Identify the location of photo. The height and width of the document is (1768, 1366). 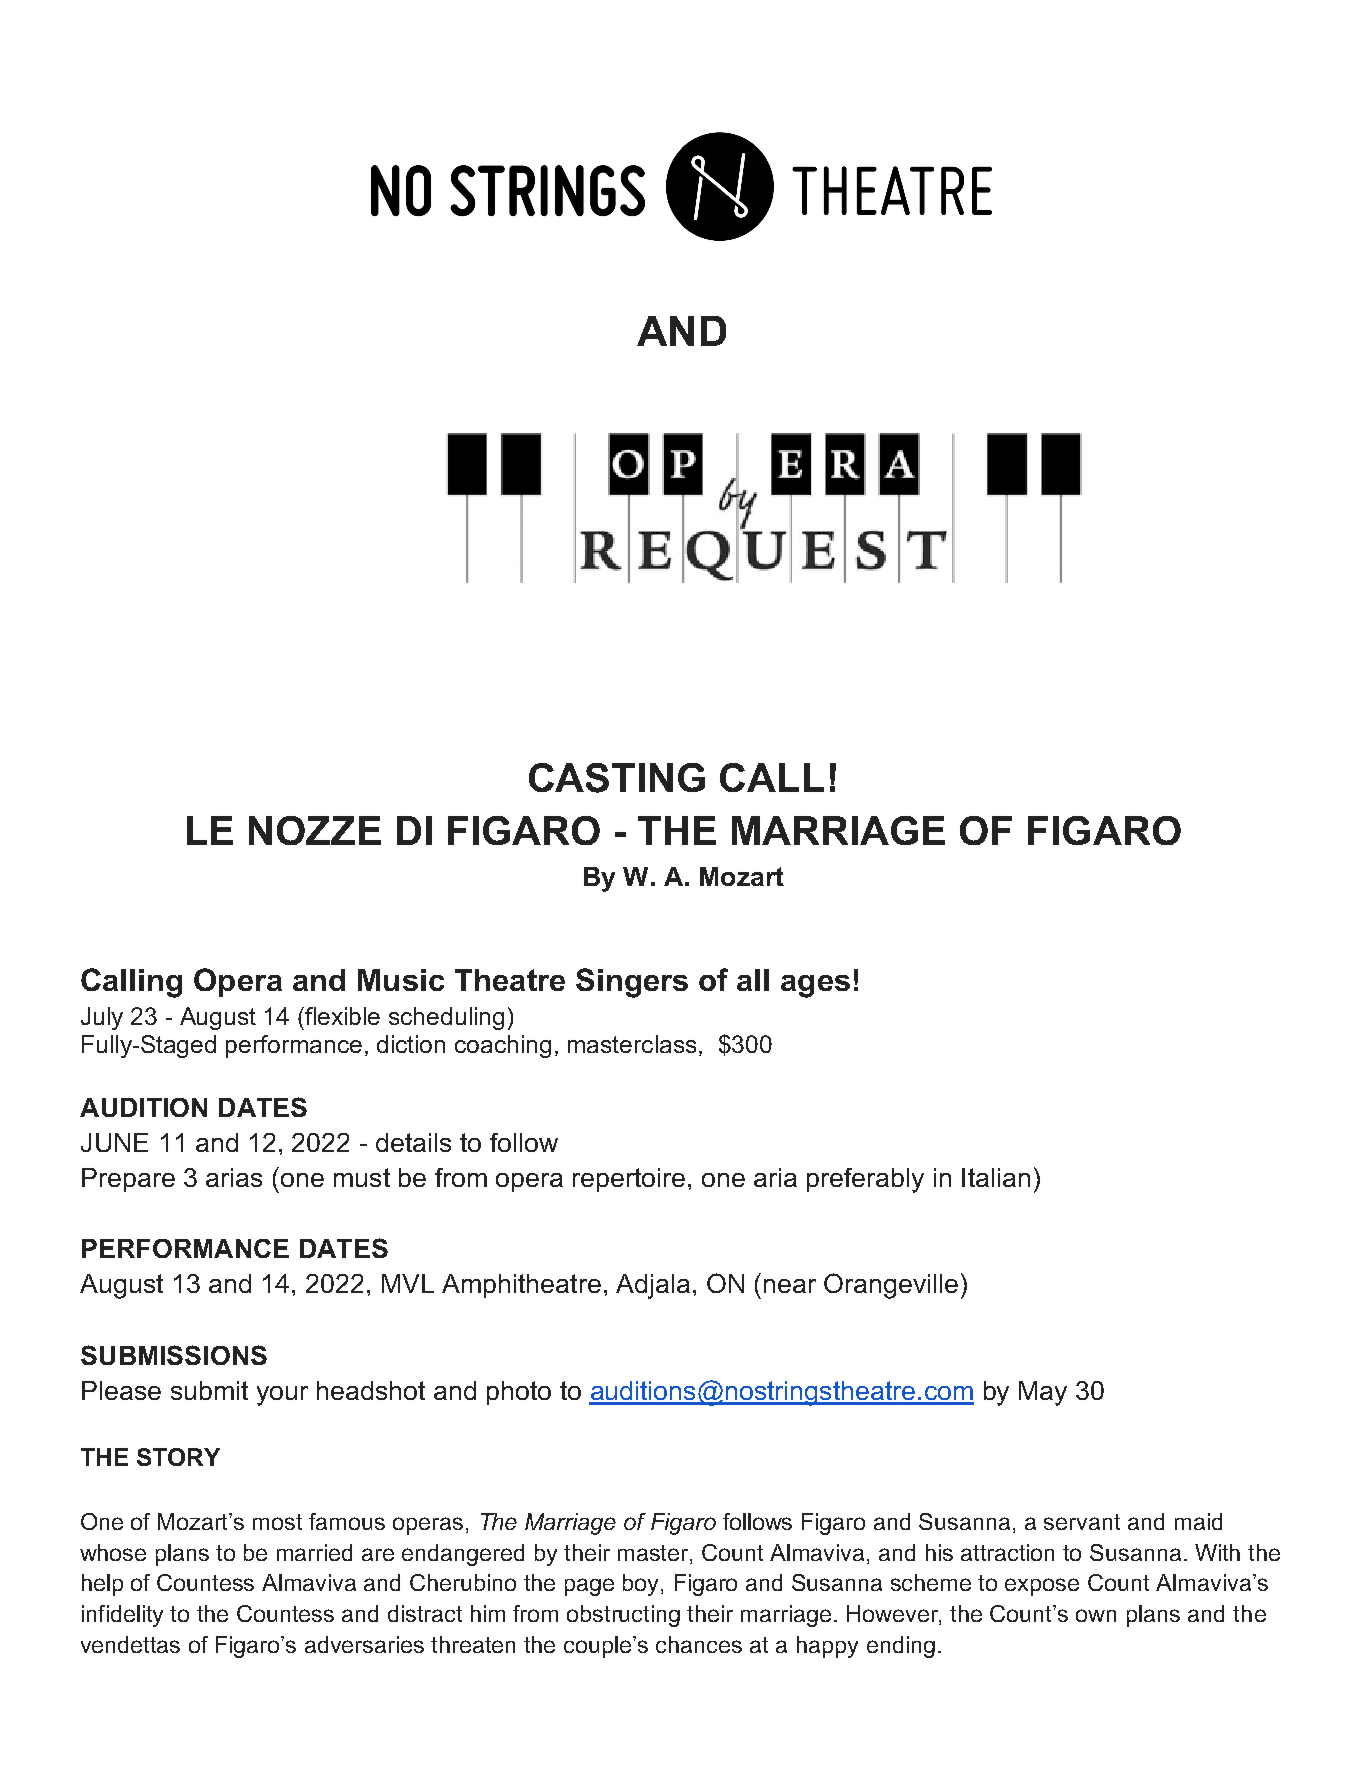
(519, 1393).
